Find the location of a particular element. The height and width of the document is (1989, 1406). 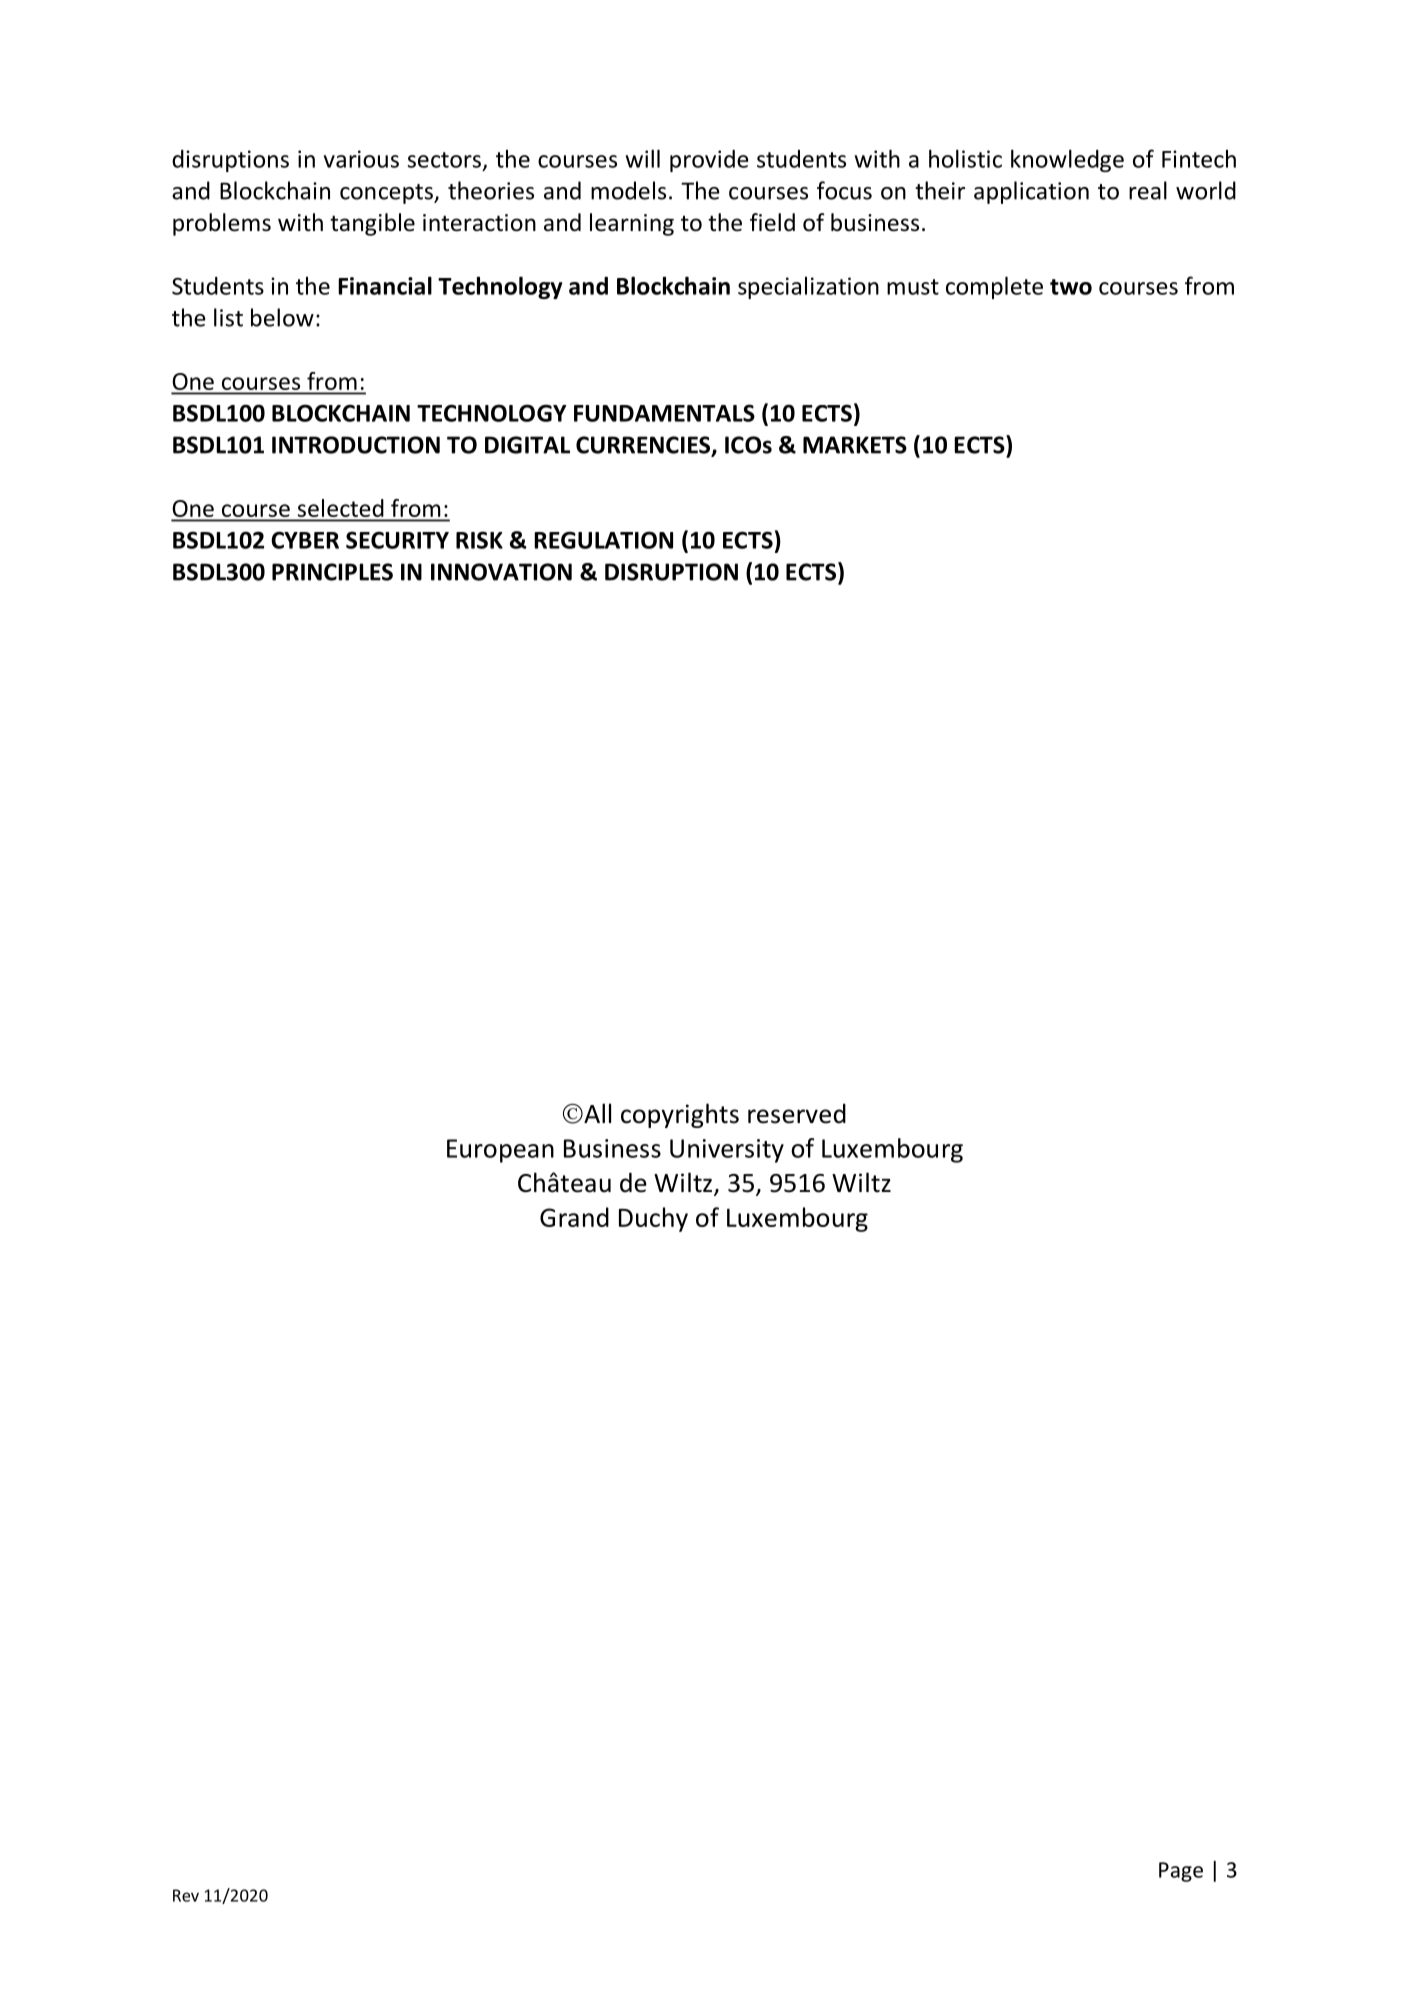

provide is located at coordinates (709, 161).
